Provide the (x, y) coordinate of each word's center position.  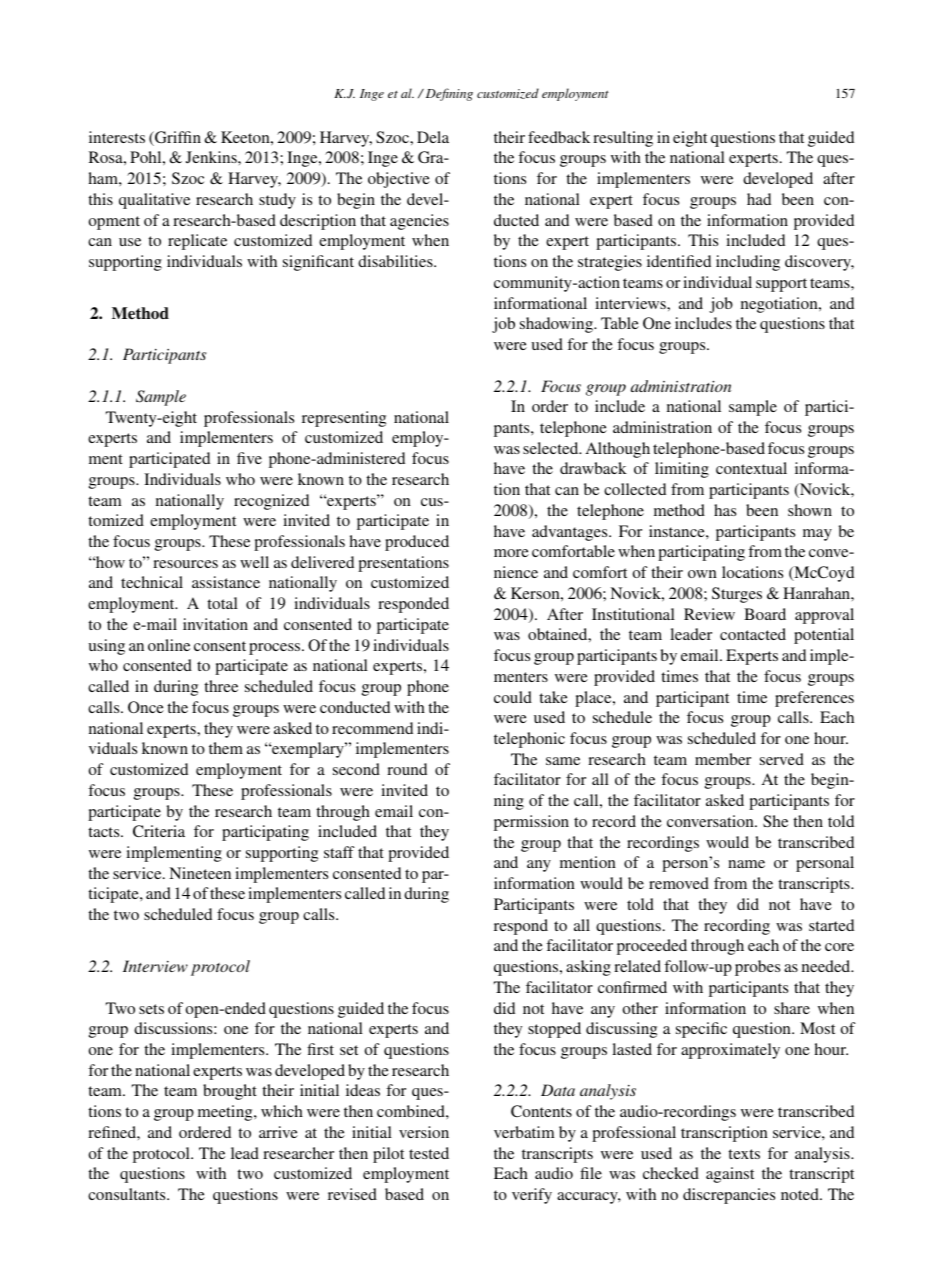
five (249, 458)
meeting (226, 1113)
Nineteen (200, 873)
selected (552, 448)
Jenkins (212, 157)
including (748, 263)
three (221, 686)
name (746, 864)
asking (588, 968)
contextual (751, 468)
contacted (753, 634)
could (513, 697)
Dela (433, 137)
